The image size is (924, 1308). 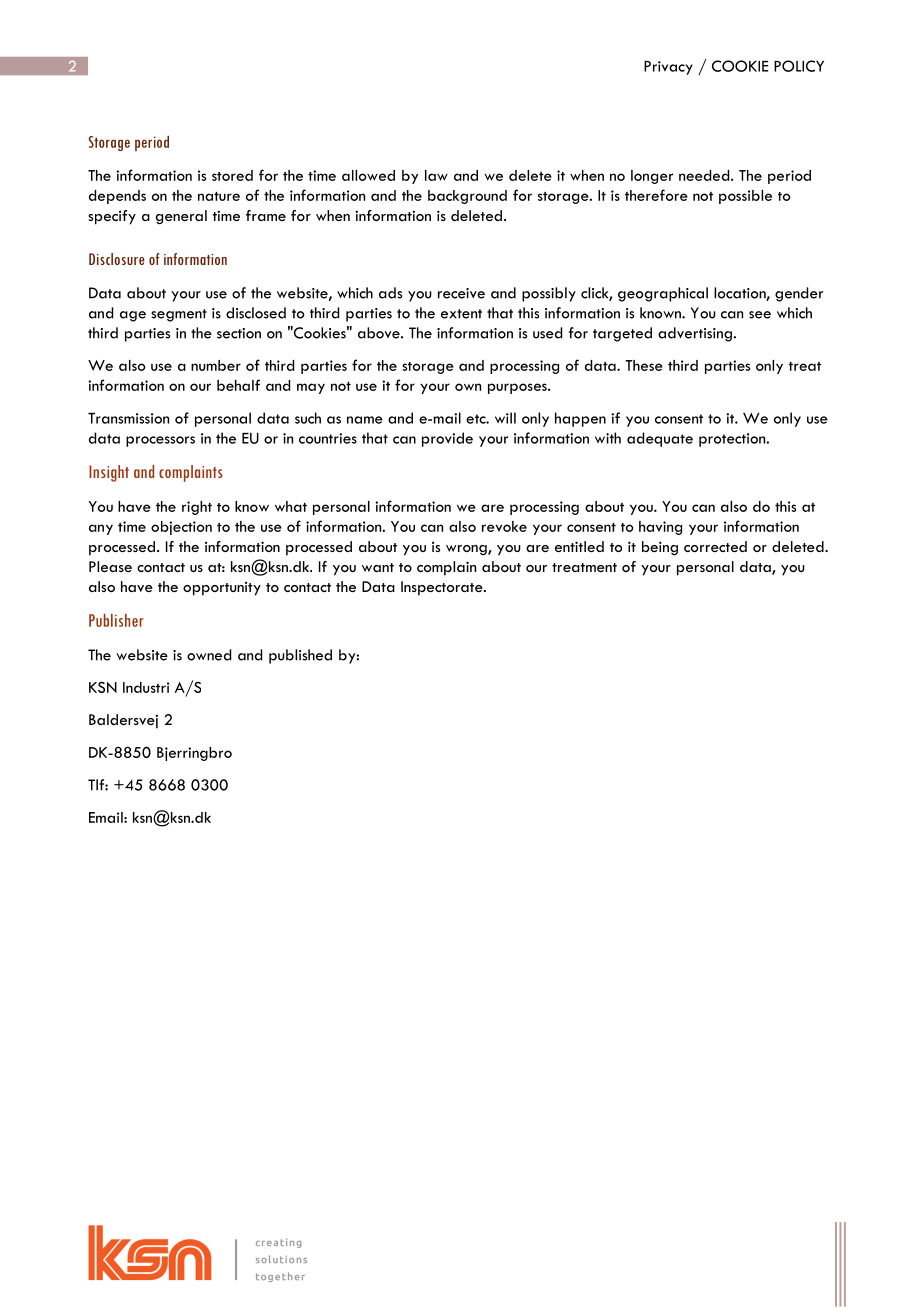 I want to click on geographical, so click(x=663, y=294).
